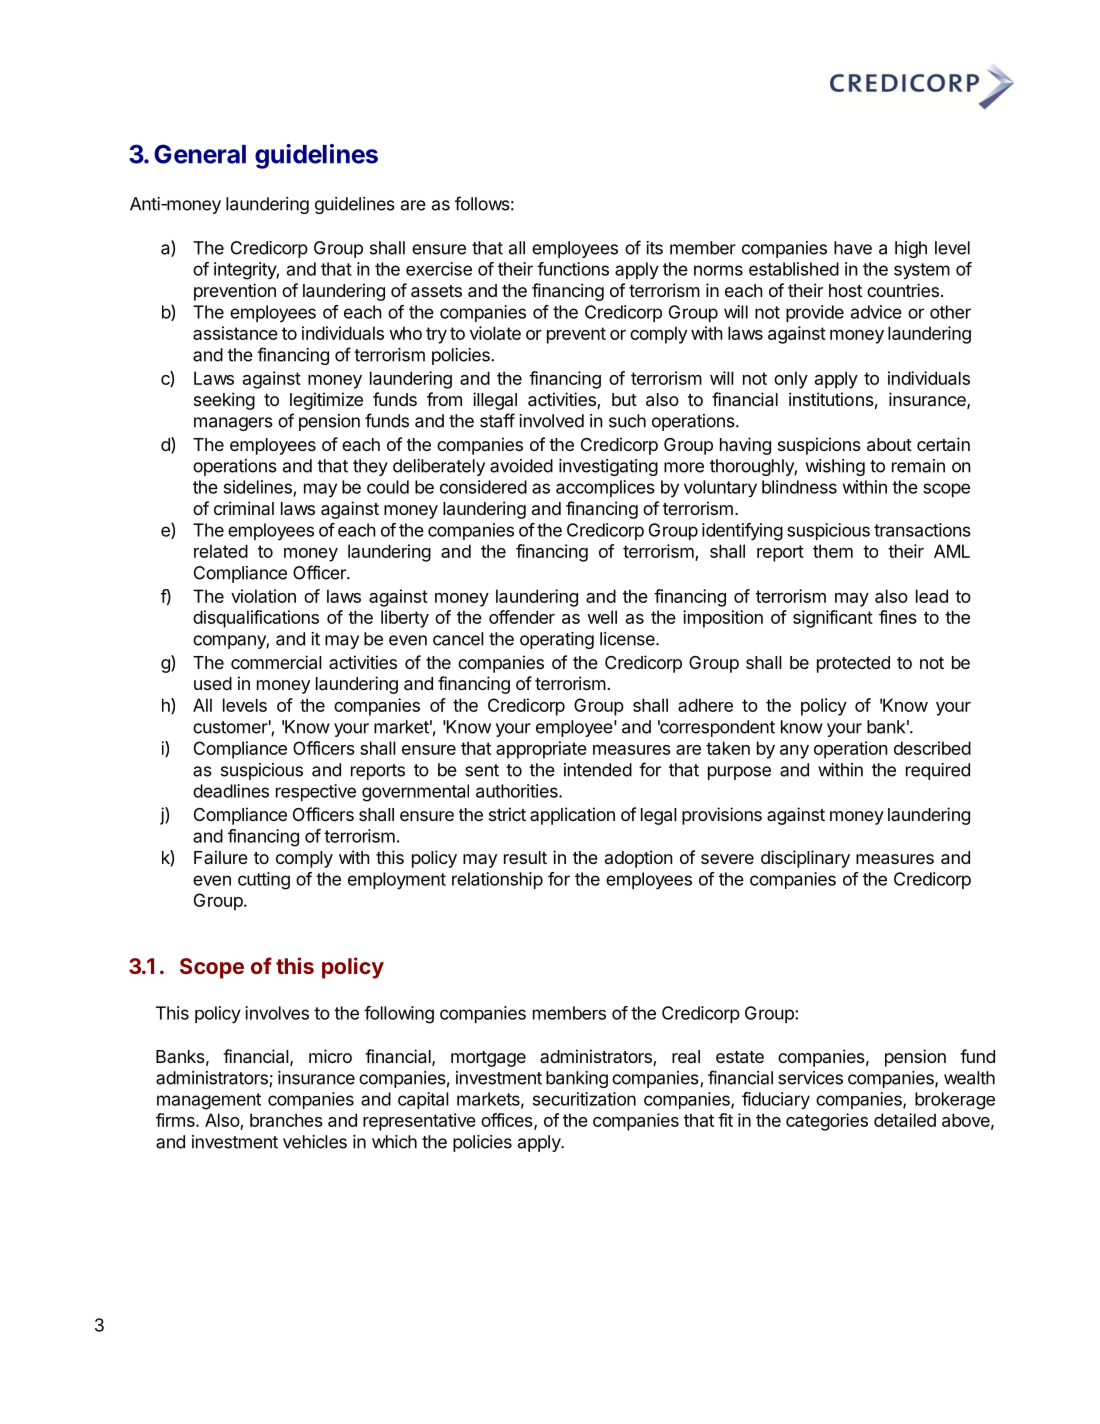 This page has height=1424, width=1100. What do you see at coordinates (557, 640) in the page?
I see `operating` at bounding box center [557, 640].
